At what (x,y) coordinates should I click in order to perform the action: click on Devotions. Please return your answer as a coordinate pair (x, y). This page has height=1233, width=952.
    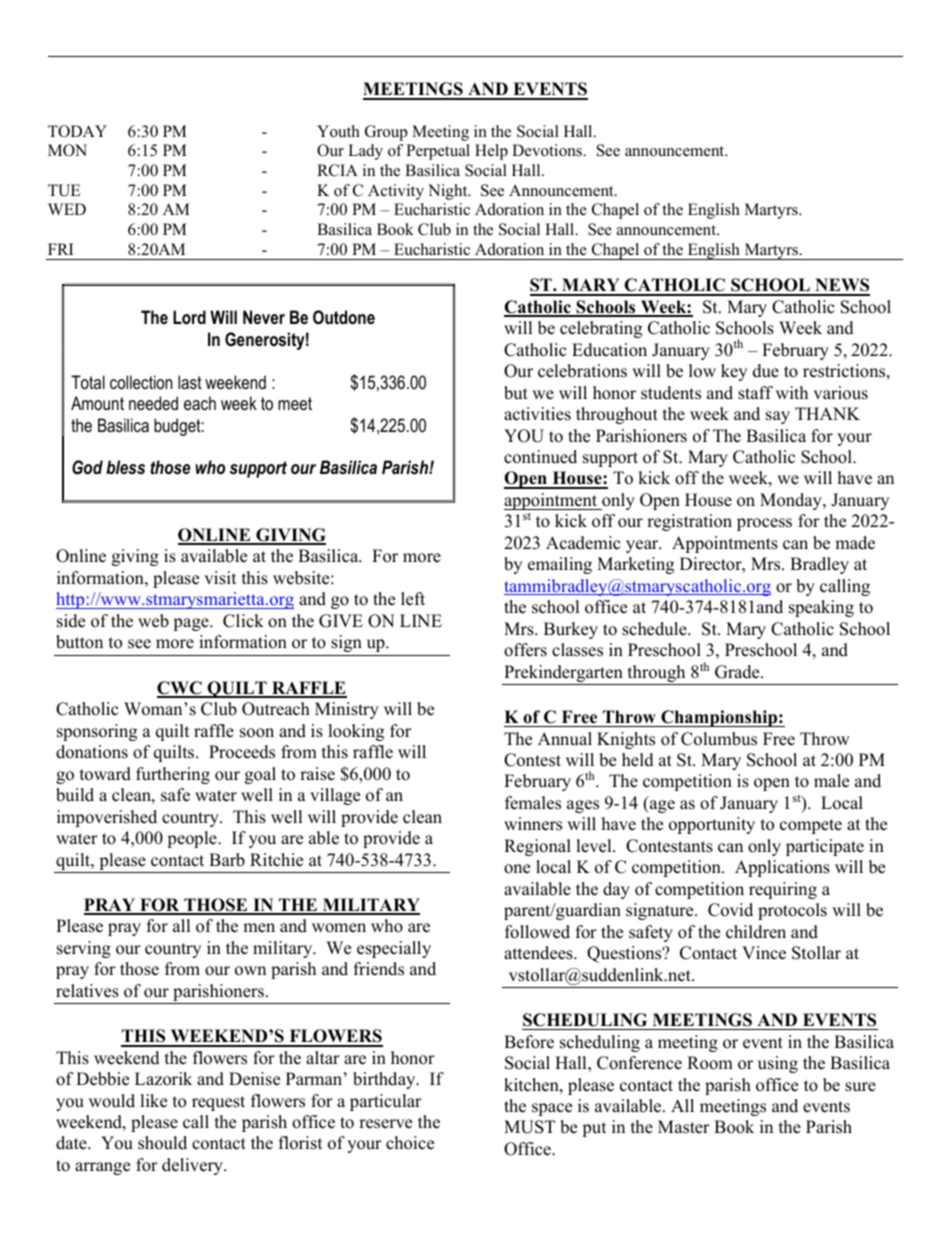
    Looking at the image, I should click on (548, 150).
